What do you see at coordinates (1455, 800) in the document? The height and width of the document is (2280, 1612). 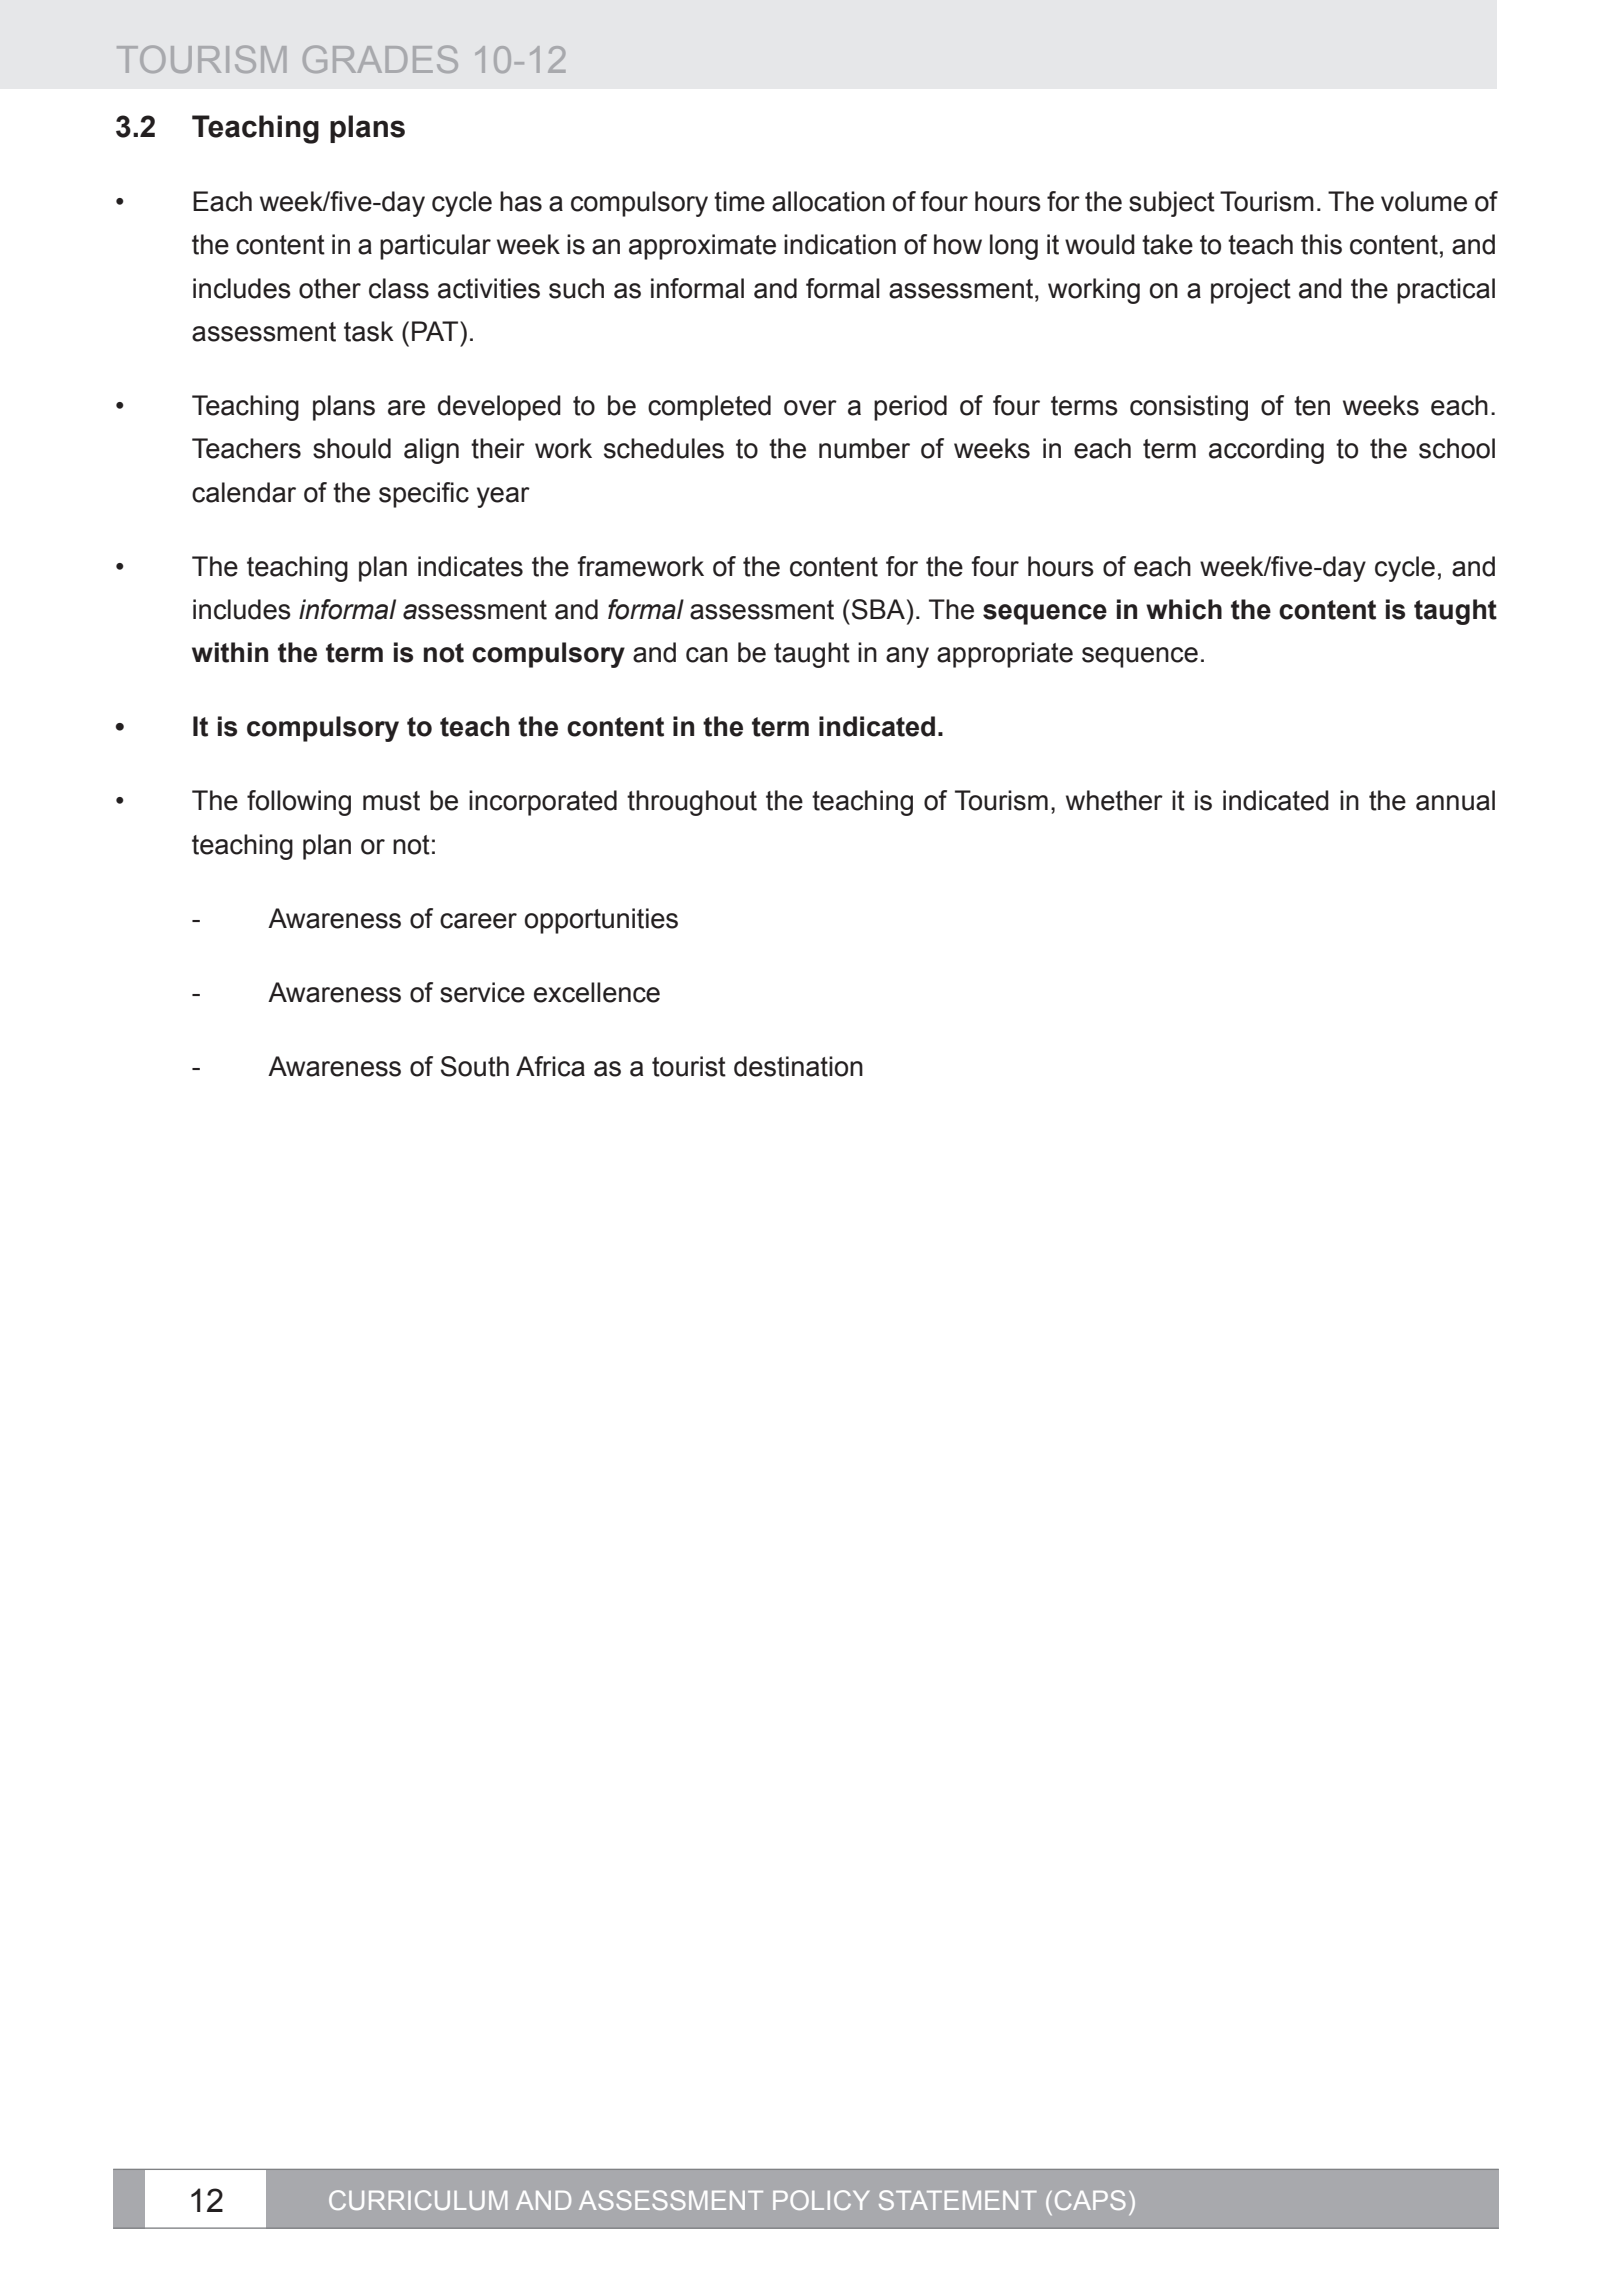 I see `annual` at bounding box center [1455, 800].
